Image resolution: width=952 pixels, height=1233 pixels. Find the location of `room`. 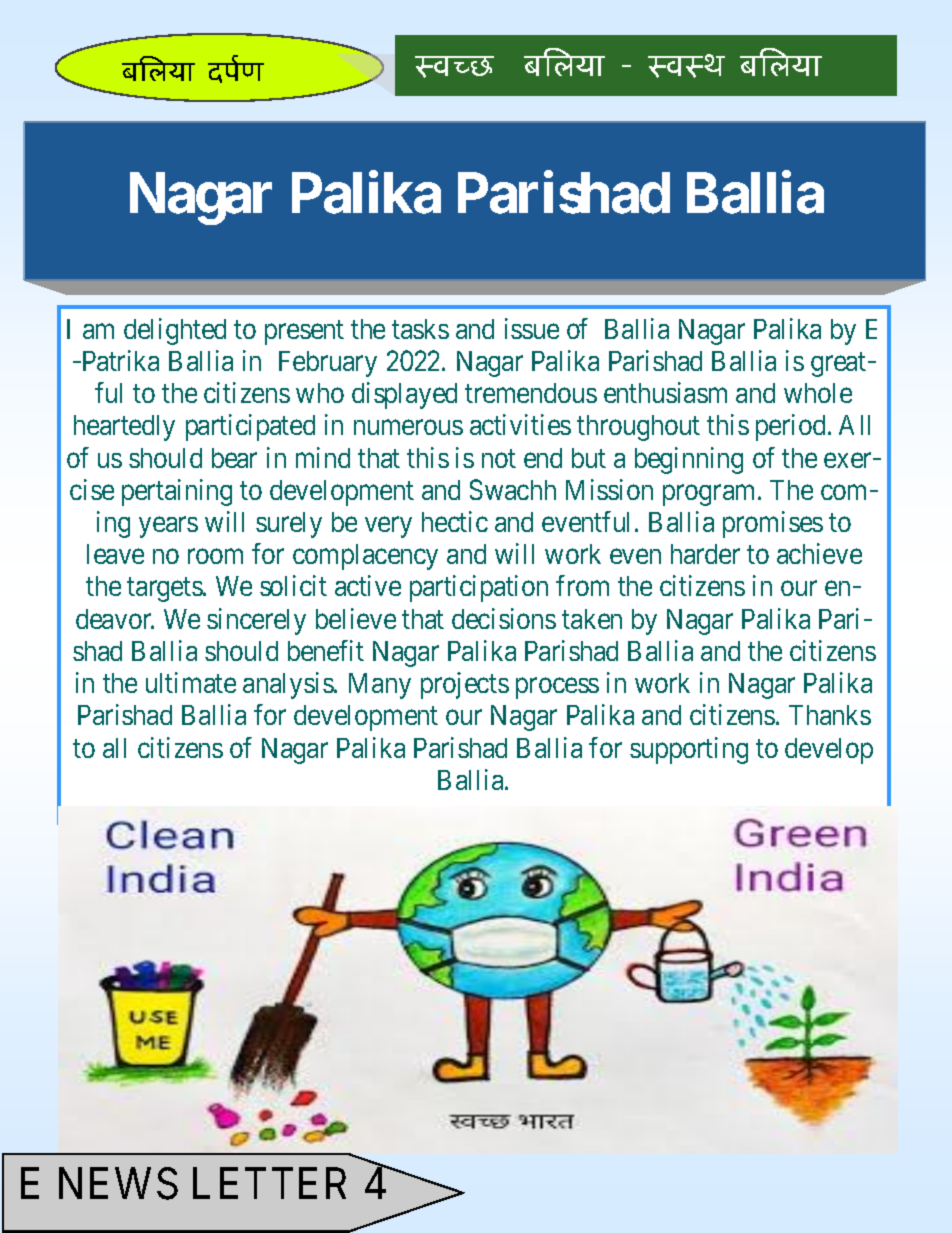

room is located at coordinates (215, 556).
